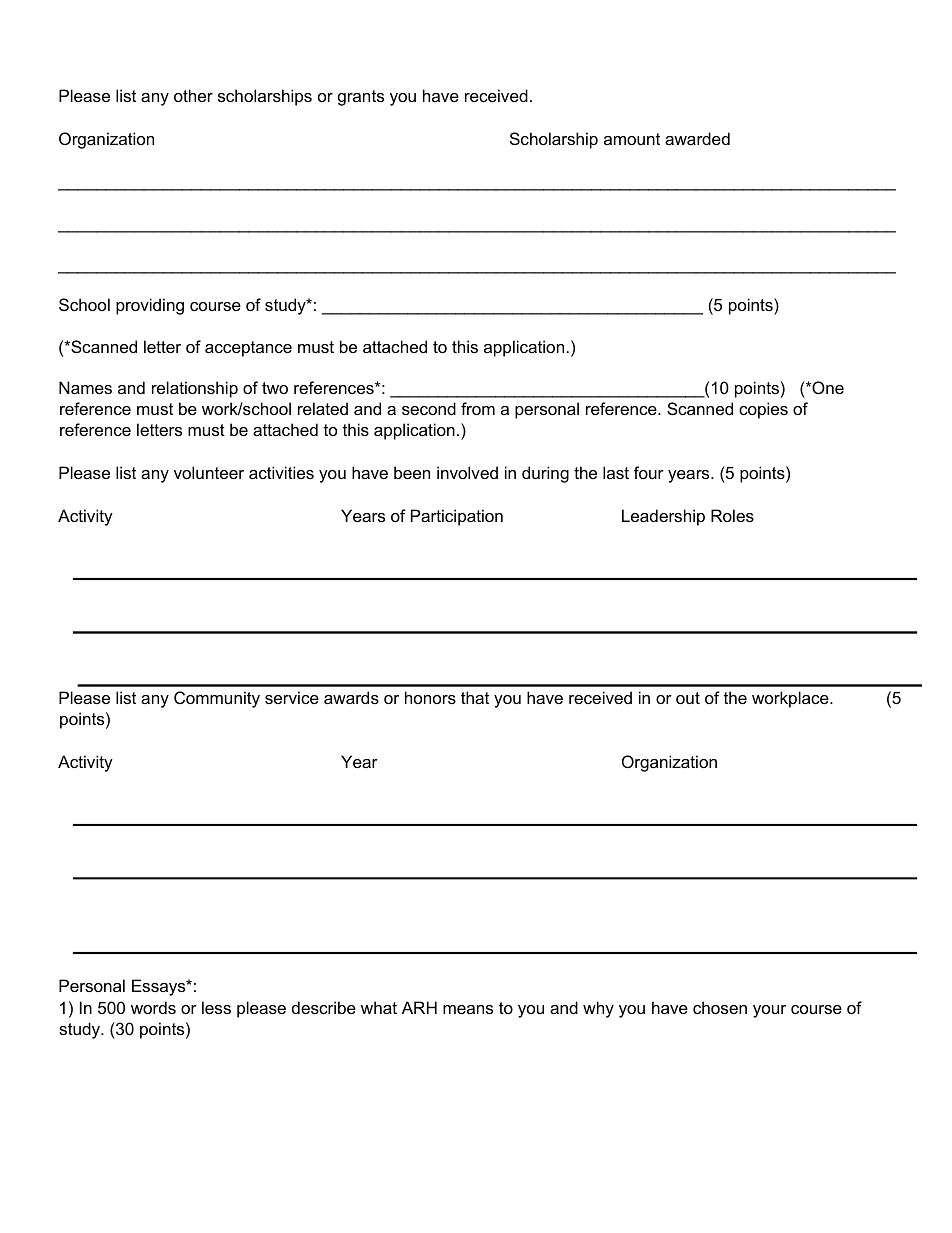  I want to click on Roles, so click(732, 515).
